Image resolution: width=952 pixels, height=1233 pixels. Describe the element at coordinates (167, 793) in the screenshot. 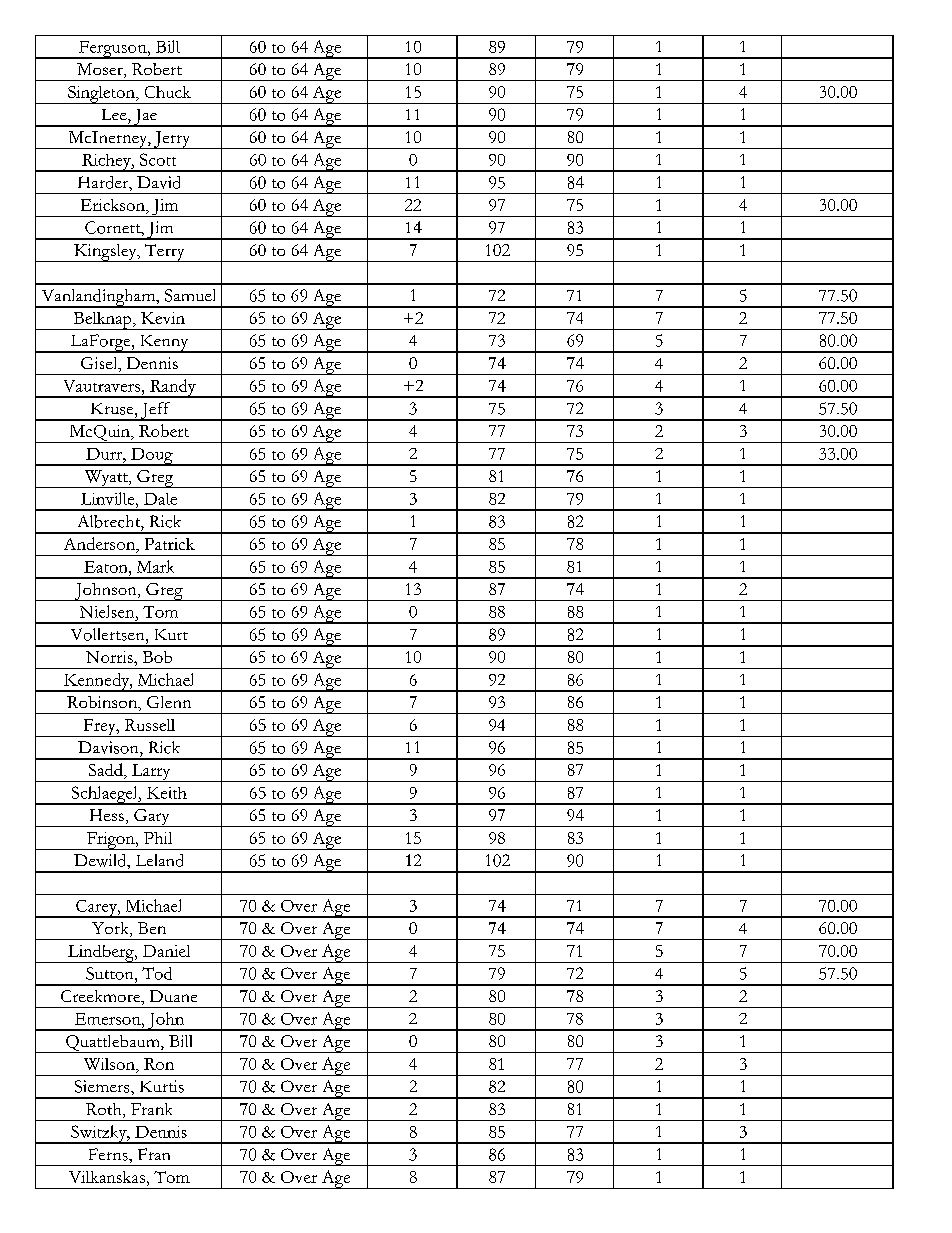

I see `Keith` at that location.
